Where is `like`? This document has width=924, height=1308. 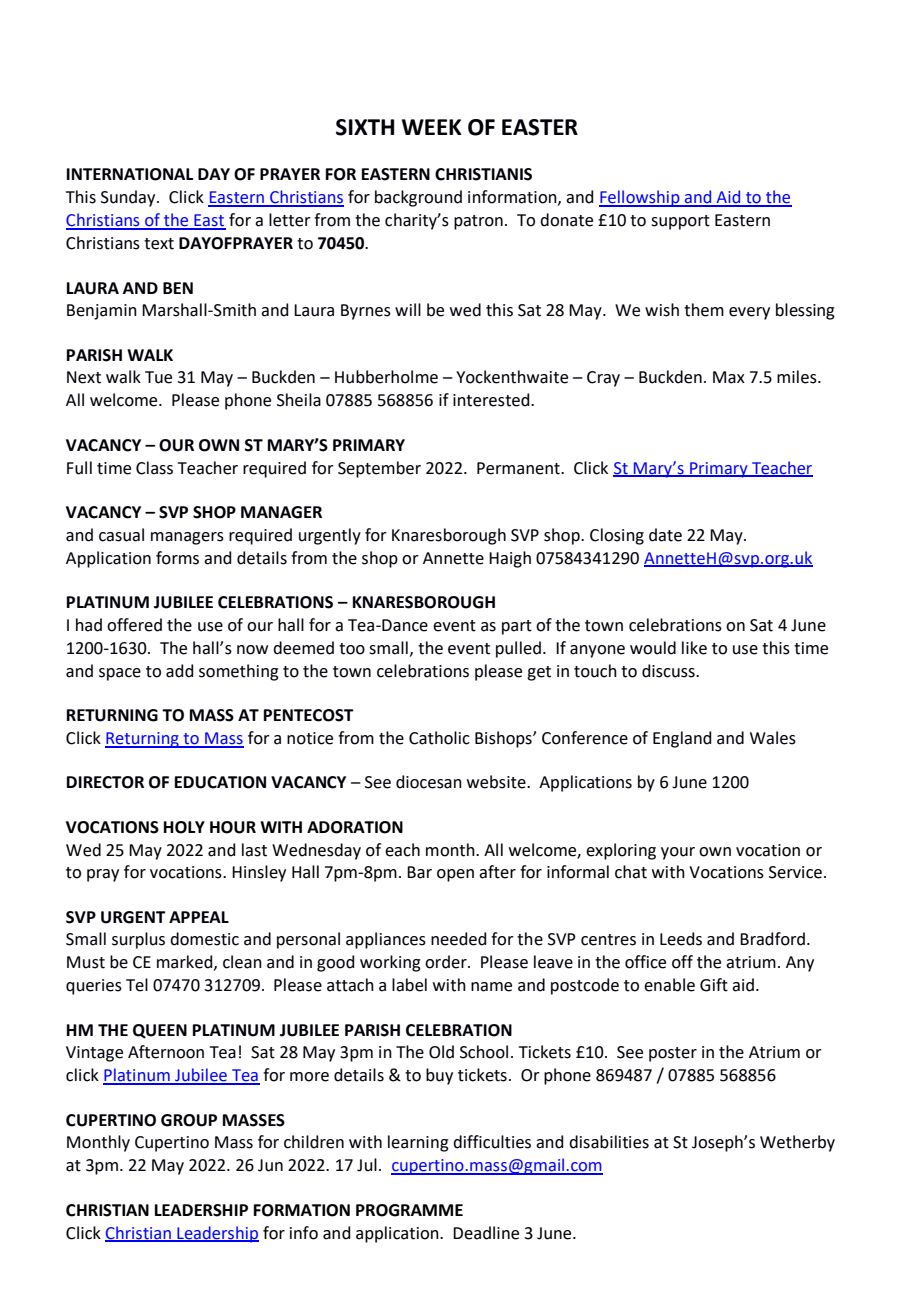
like is located at coordinates (694, 648).
